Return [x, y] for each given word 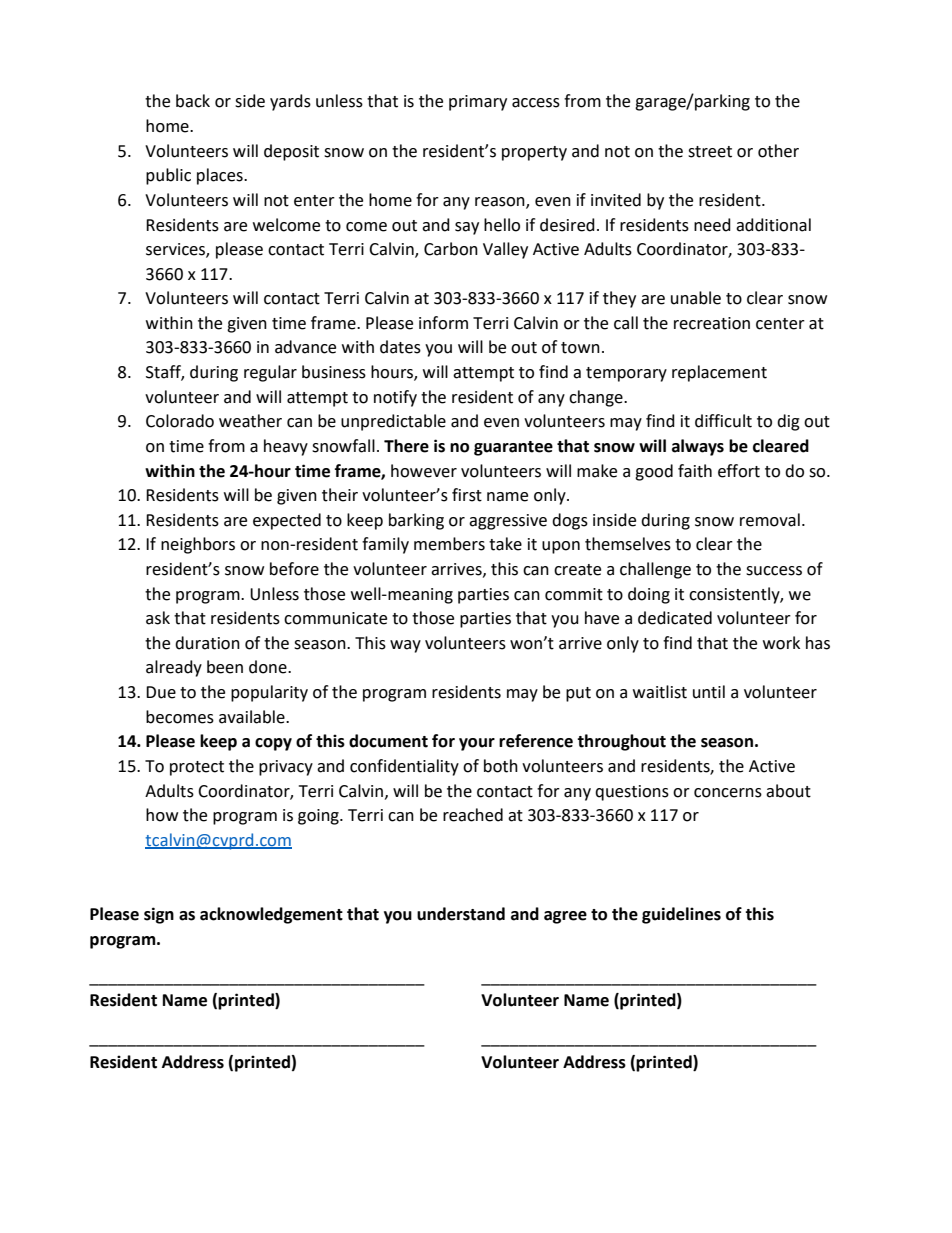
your [477, 744]
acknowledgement [271, 915]
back [193, 101]
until [709, 692]
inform [443, 323]
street [710, 152]
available [253, 717]
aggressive [508, 522]
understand [461, 914]
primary [478, 103]
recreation [712, 323]
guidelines [681, 915]
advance [305, 347]
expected [287, 521]
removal [770, 520]
